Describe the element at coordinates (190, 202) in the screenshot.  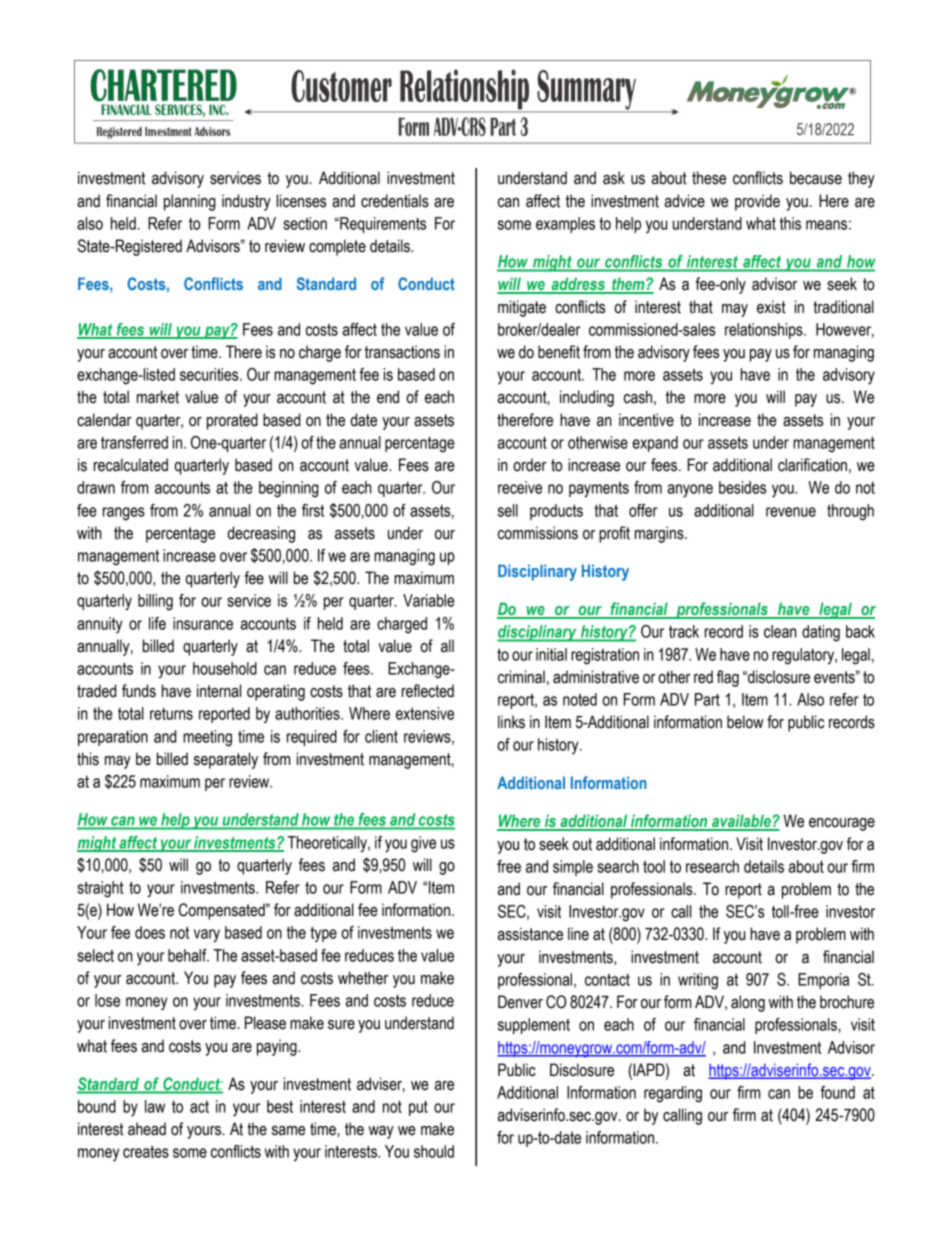
I see `planning` at that location.
